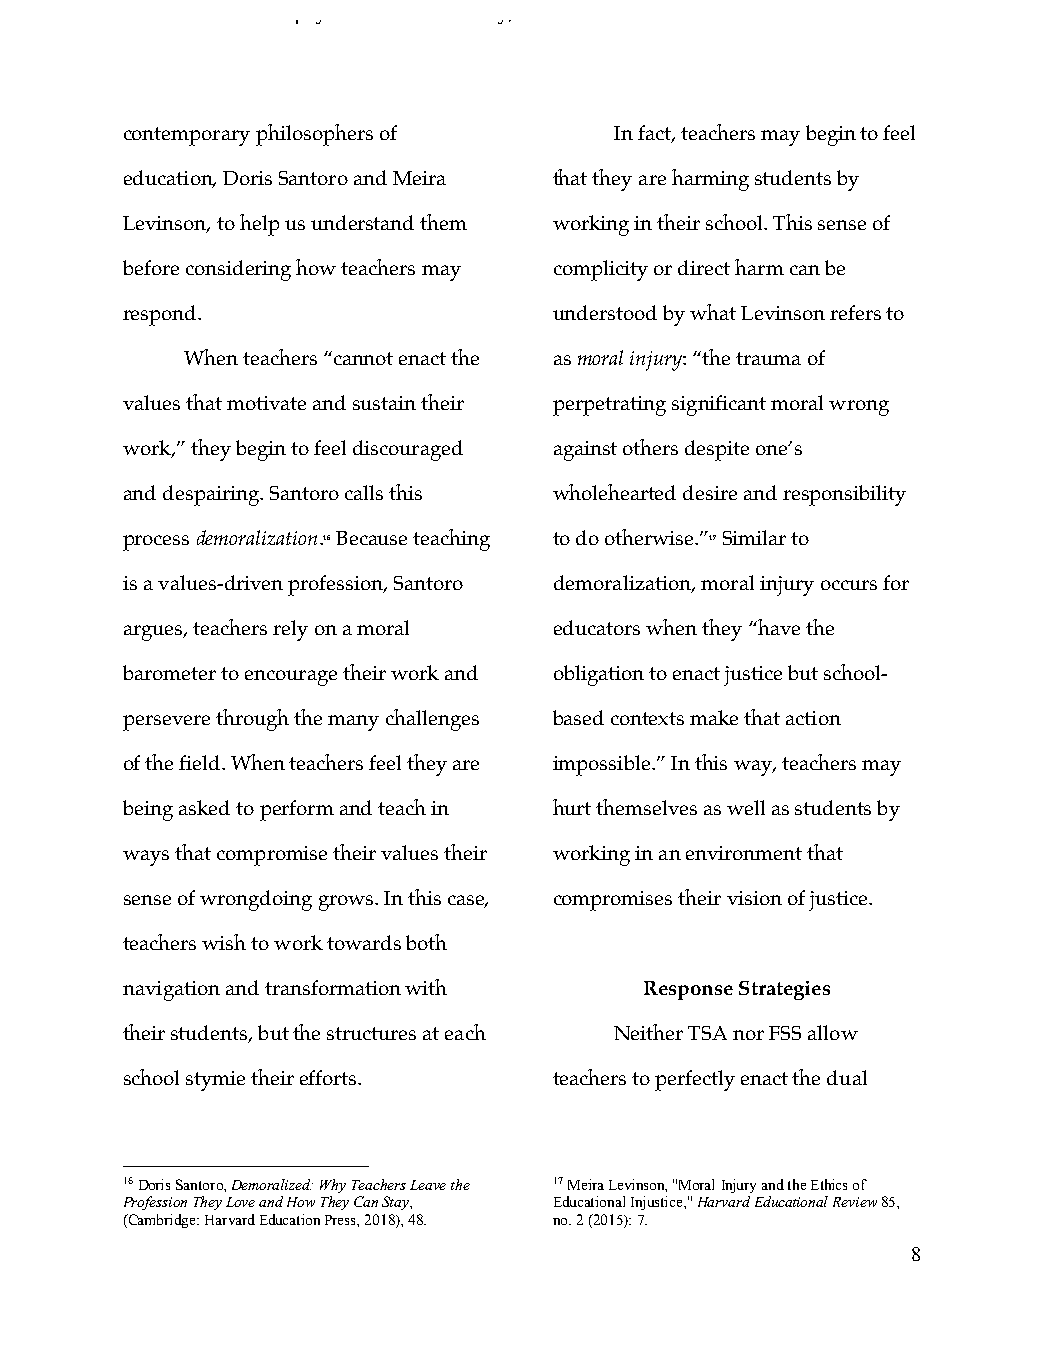  What do you see at coordinates (428, 1185) in the document?
I see `Leave` at bounding box center [428, 1185].
